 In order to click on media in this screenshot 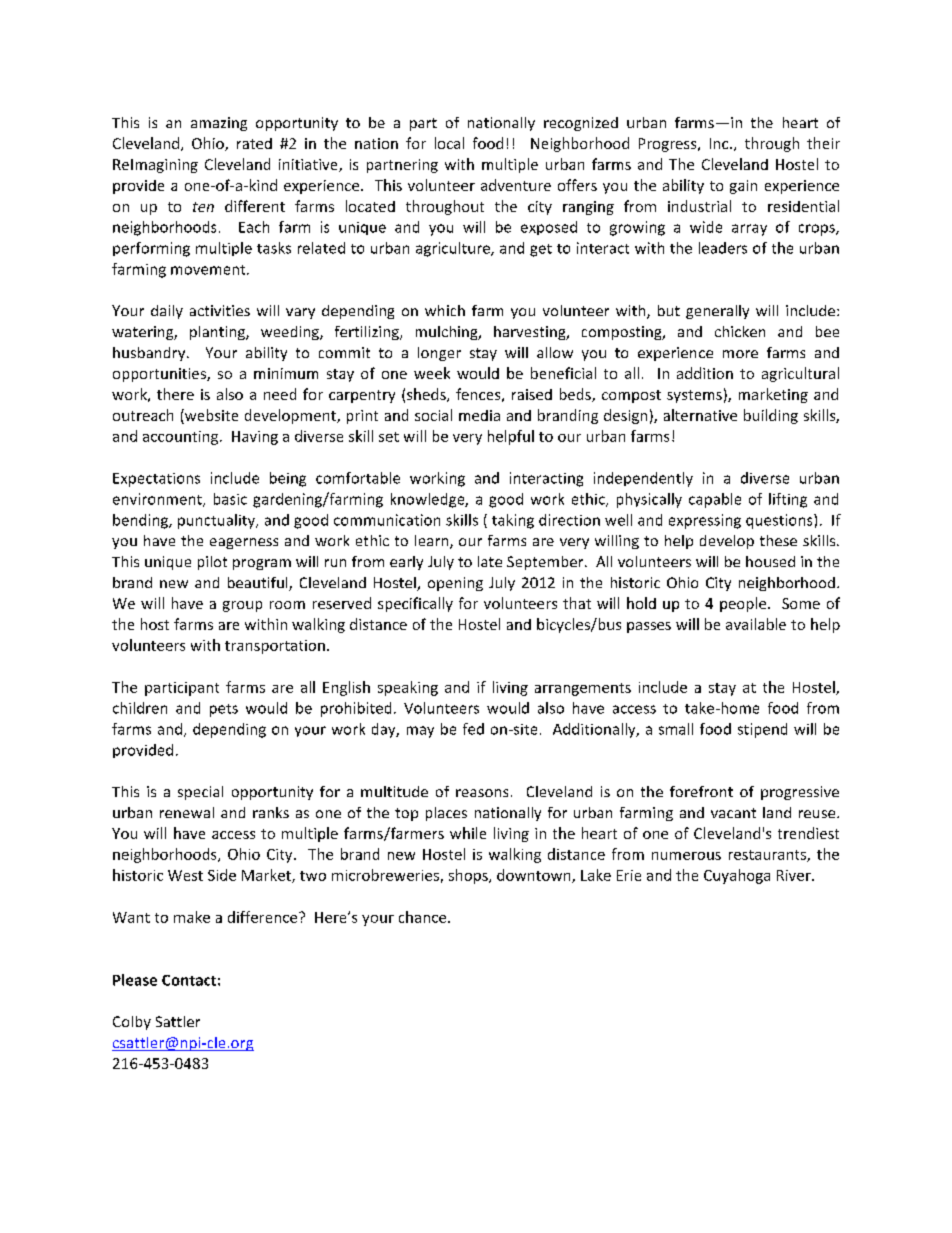, I will do `click(479, 415)`.
